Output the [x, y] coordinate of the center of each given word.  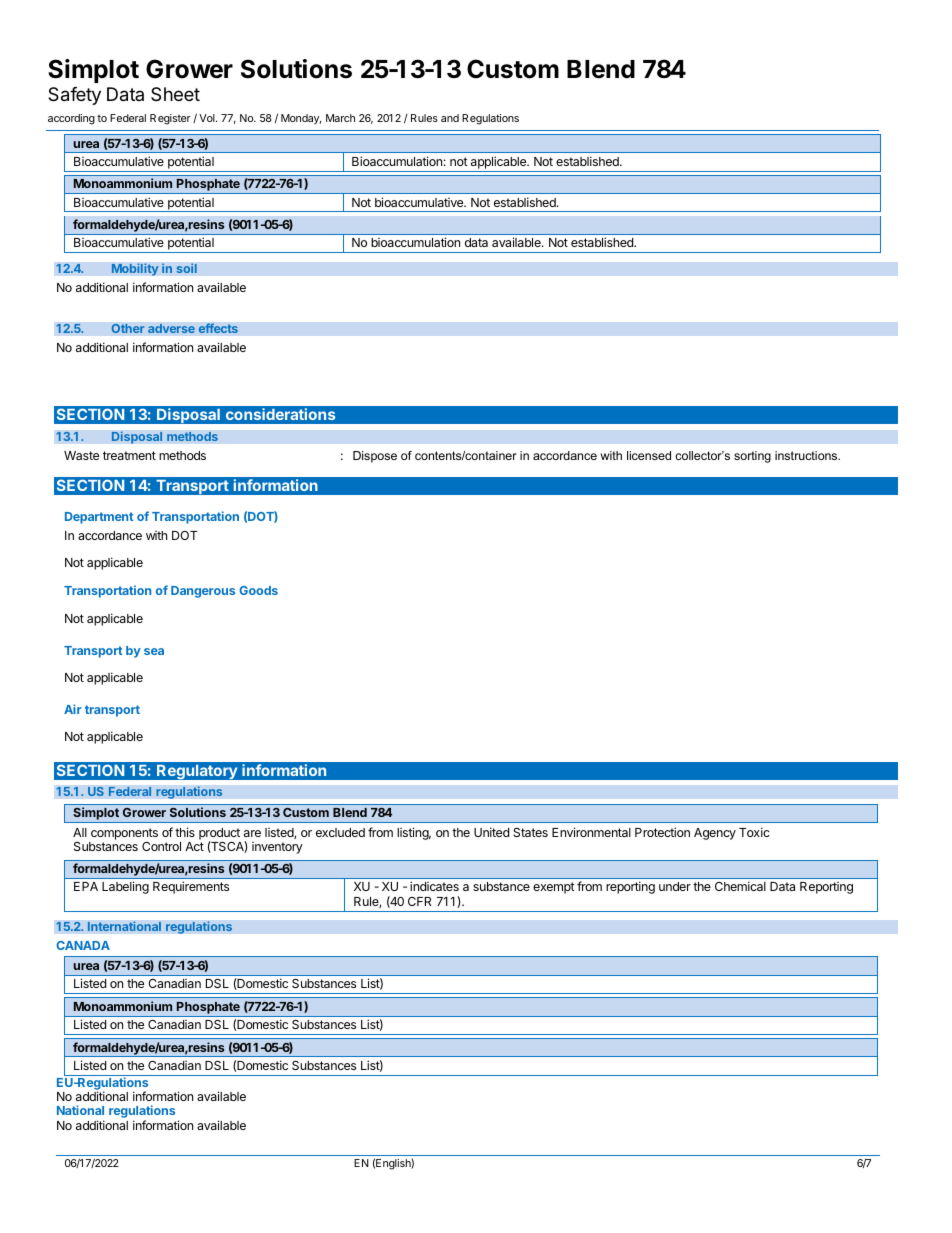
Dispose [375, 457]
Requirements [191, 887]
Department [99, 518]
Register [170, 119]
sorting [752, 457]
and [450, 118]
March [340, 118]
